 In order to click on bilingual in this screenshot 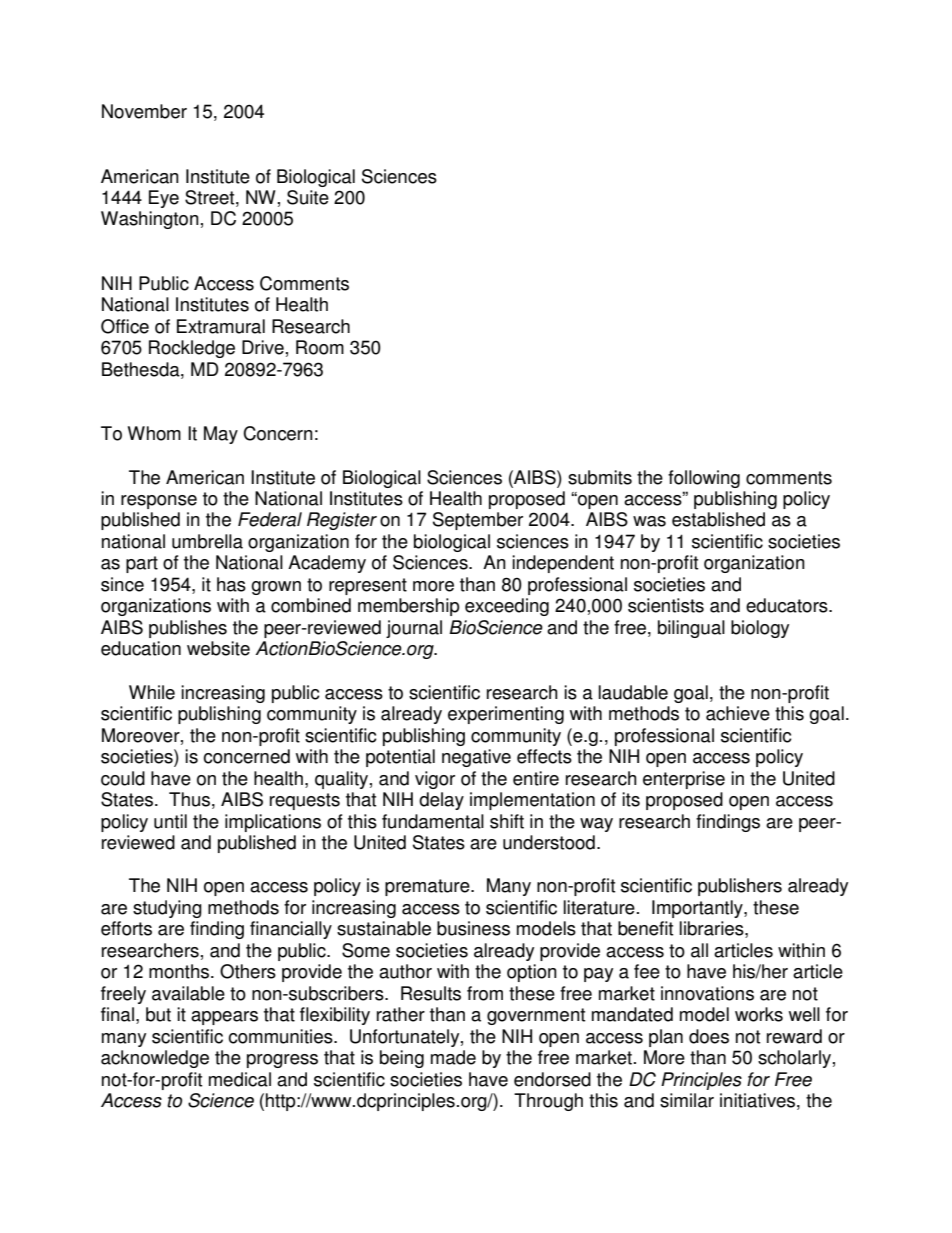, I will do `click(691, 629)`.
